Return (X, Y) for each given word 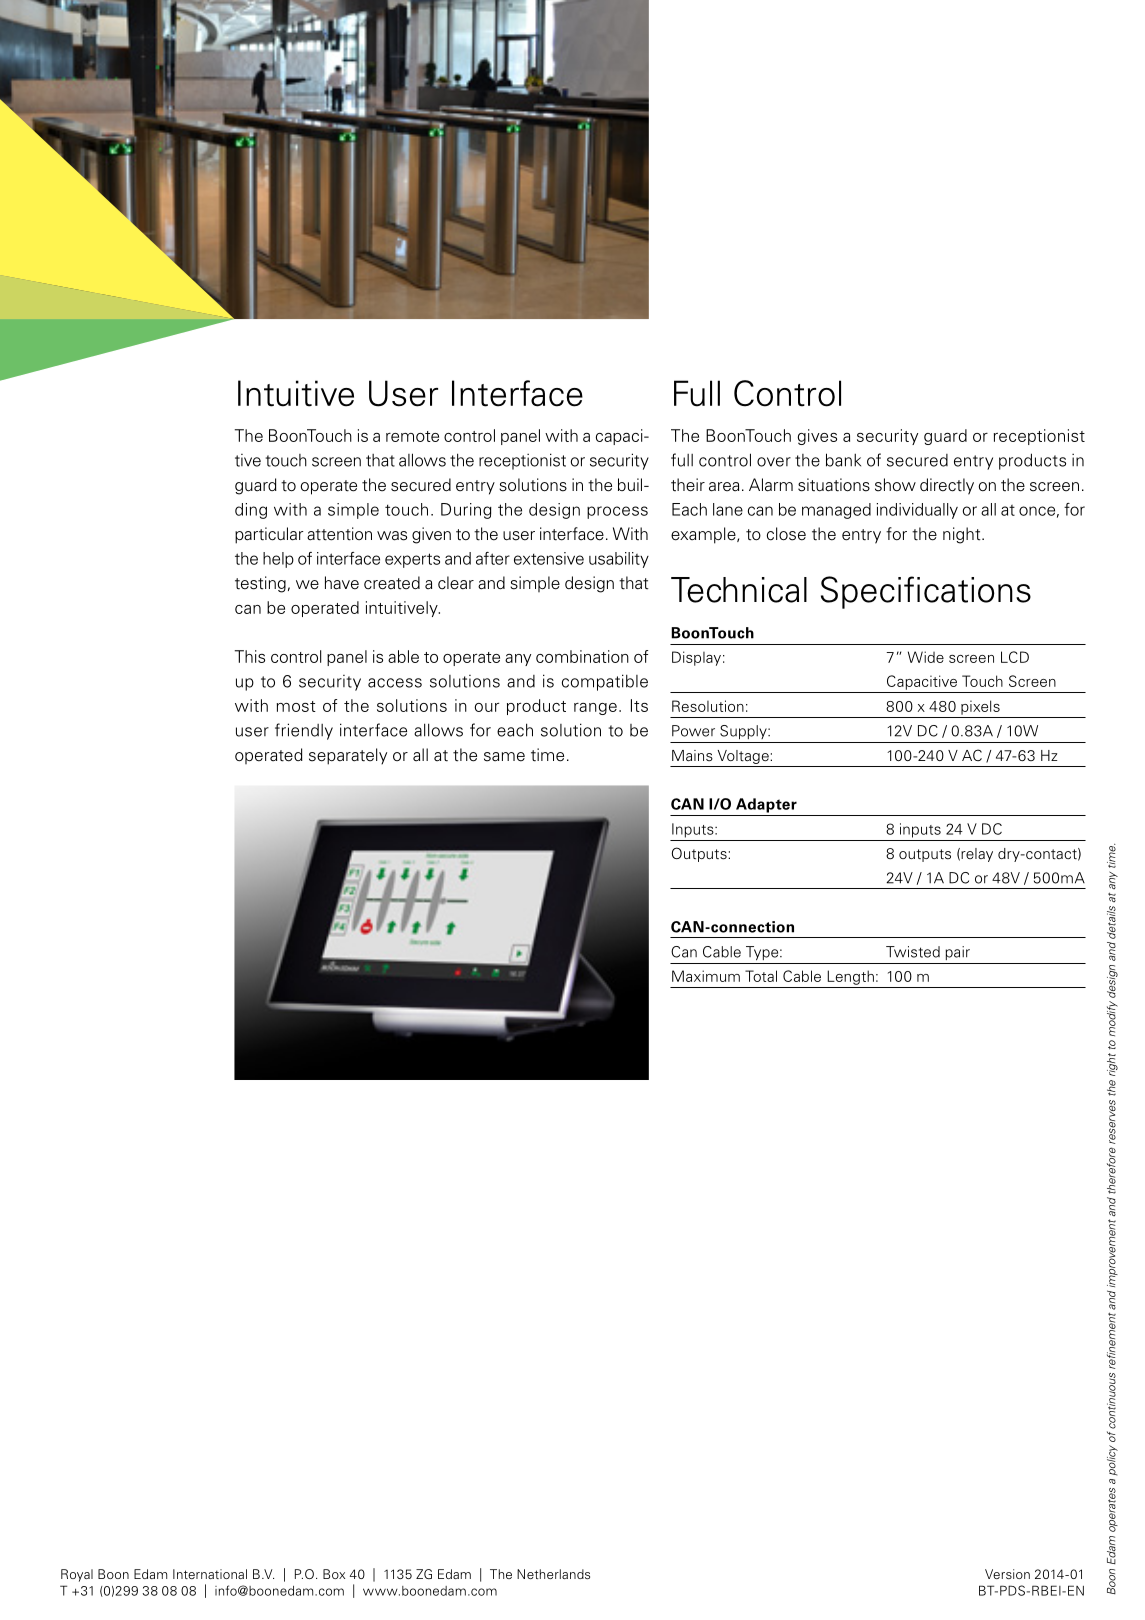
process (617, 512)
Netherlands (553, 1574)
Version (1007, 1574)
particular (269, 535)
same (504, 757)
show (895, 485)
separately (348, 756)
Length (850, 977)
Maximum (706, 976)
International (210, 1574)
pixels (980, 707)
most (296, 706)
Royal (77, 1575)
